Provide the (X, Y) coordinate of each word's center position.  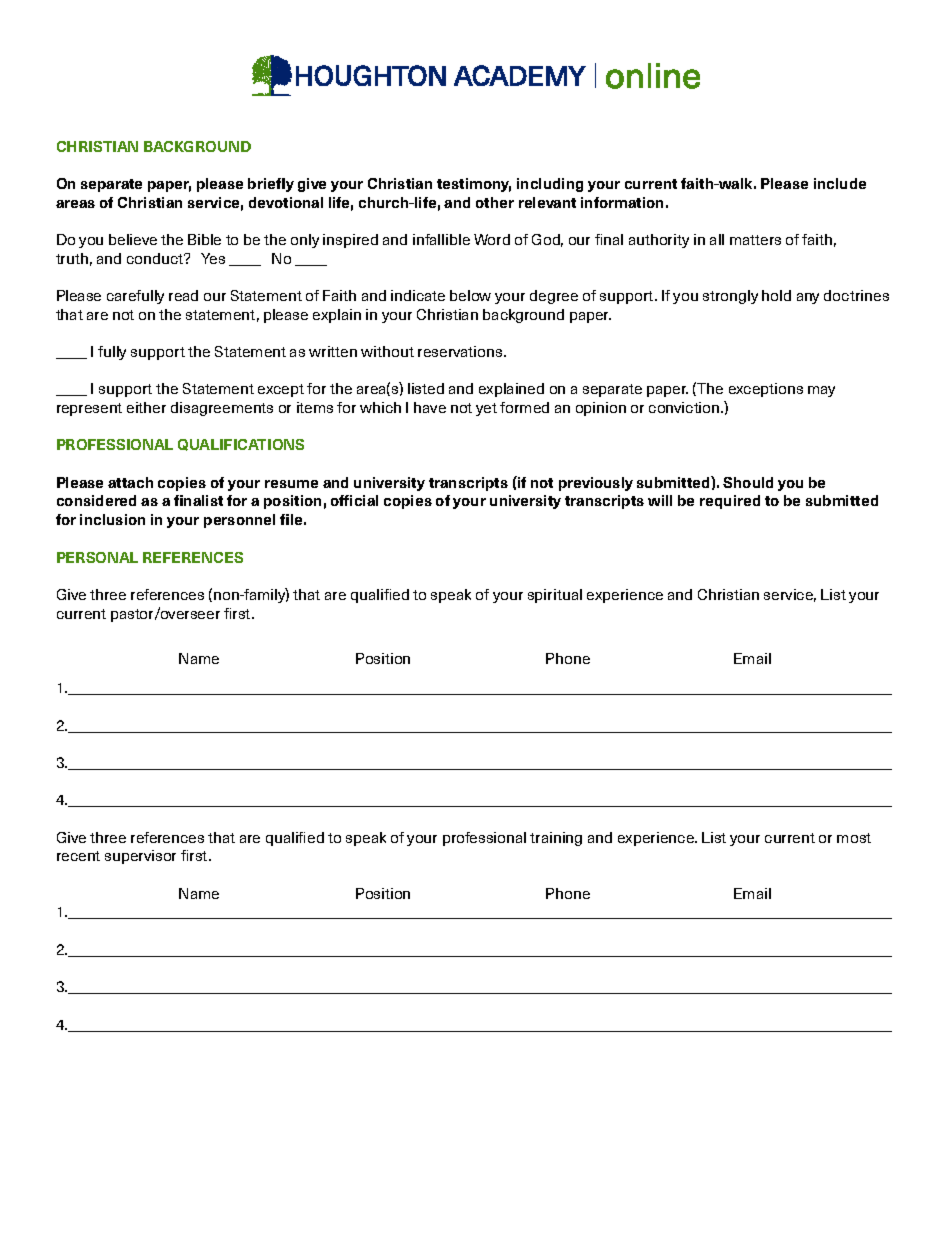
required (730, 502)
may (821, 391)
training (556, 839)
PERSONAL (97, 557)
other (495, 202)
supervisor (140, 857)
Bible (204, 239)
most (854, 838)
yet (486, 409)
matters (755, 240)
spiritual (555, 596)
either (146, 407)
